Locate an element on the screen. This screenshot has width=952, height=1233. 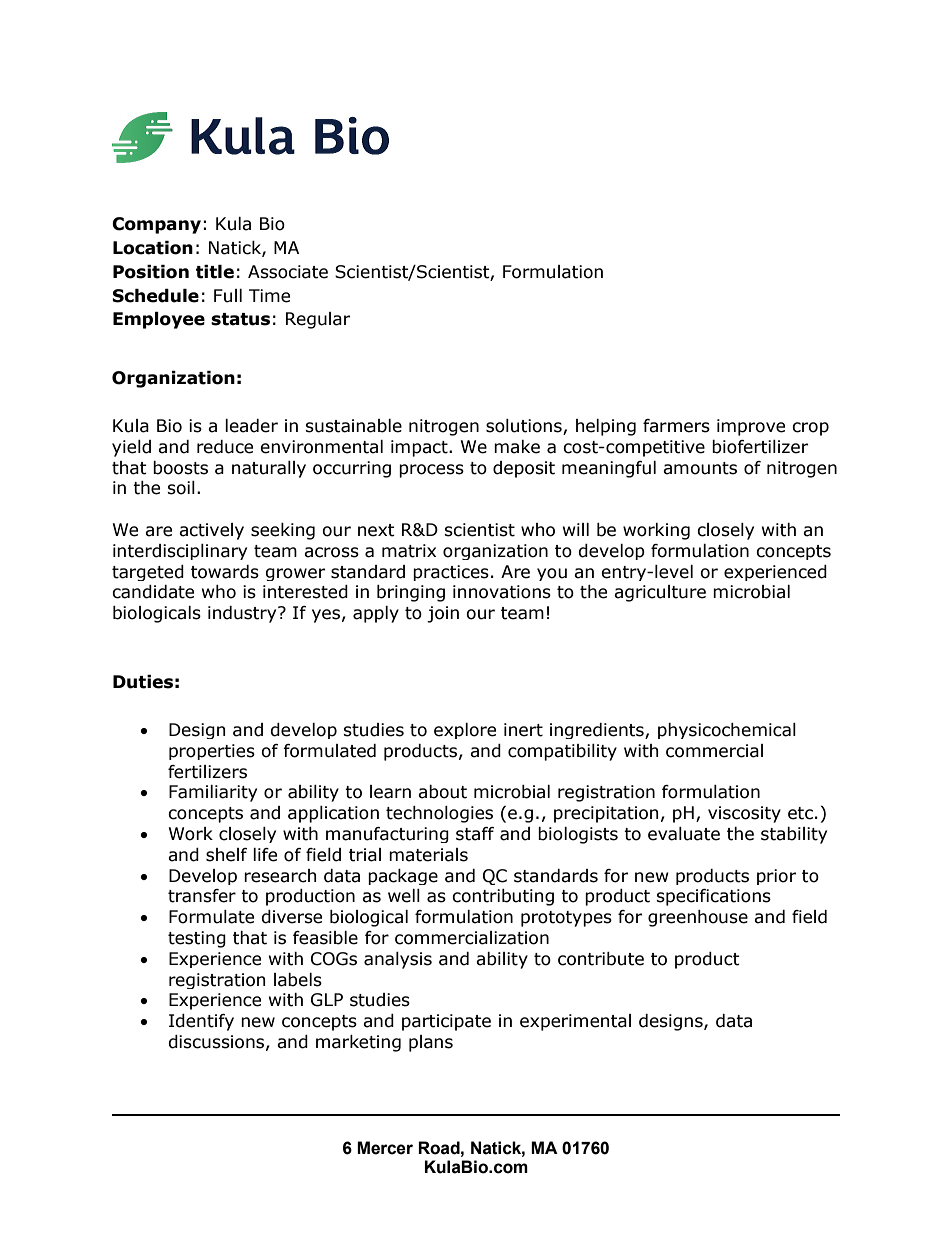
improve is located at coordinates (751, 427).
